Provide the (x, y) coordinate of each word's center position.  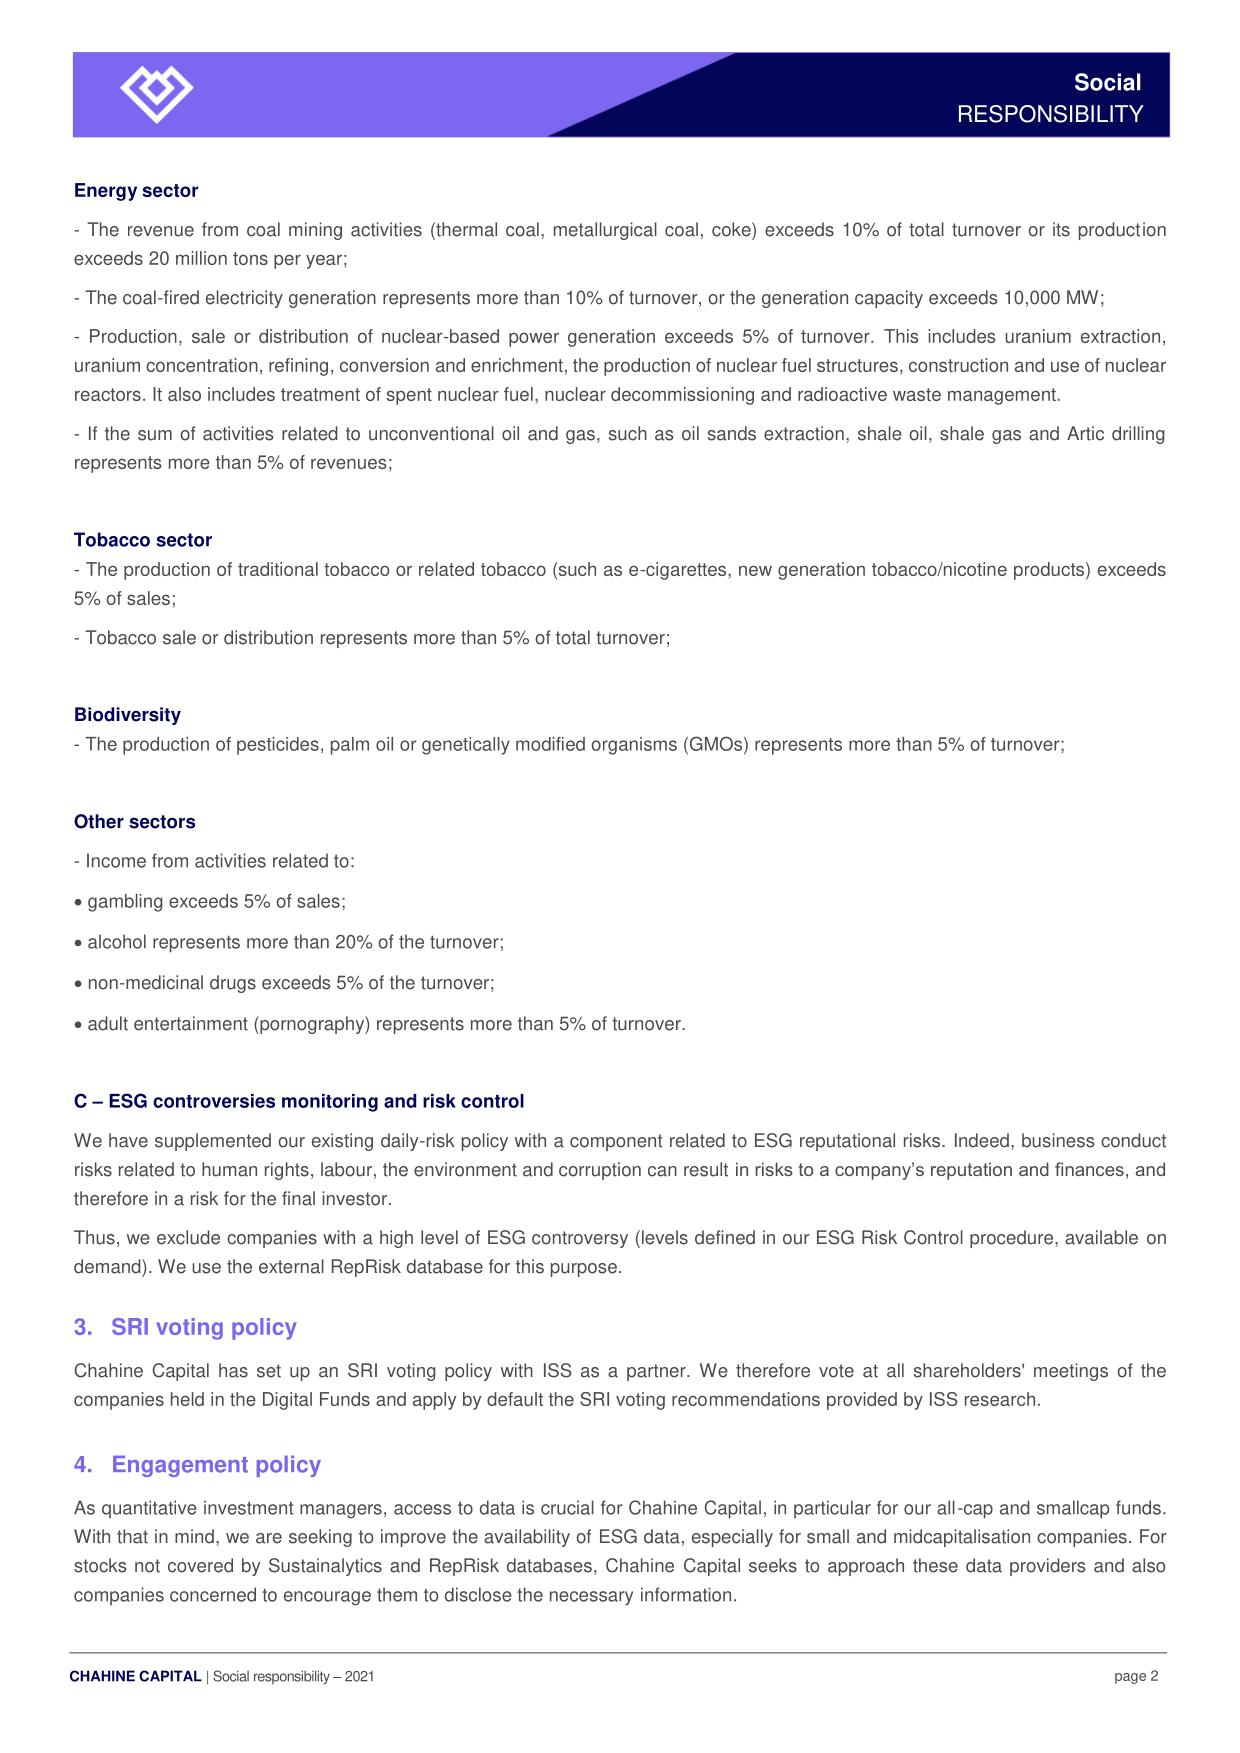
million (201, 258)
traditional (278, 569)
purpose (584, 1270)
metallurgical (605, 231)
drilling (1138, 435)
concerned (213, 1594)
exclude (188, 1237)
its (1061, 229)
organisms (634, 746)
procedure (1011, 1239)
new (755, 570)
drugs (233, 984)
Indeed (982, 1140)
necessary (591, 1598)
